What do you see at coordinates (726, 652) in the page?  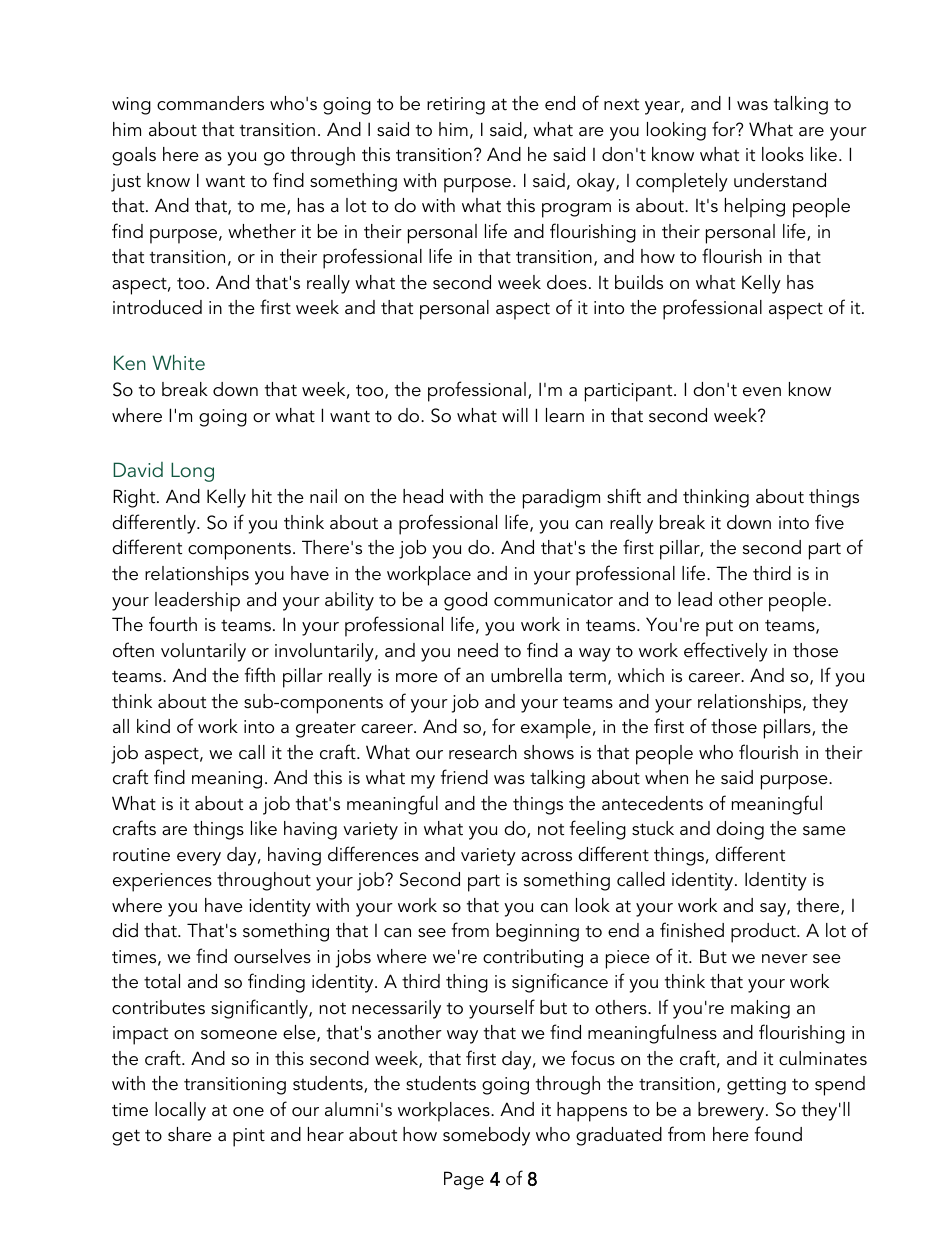 I see `effectively` at bounding box center [726, 652].
